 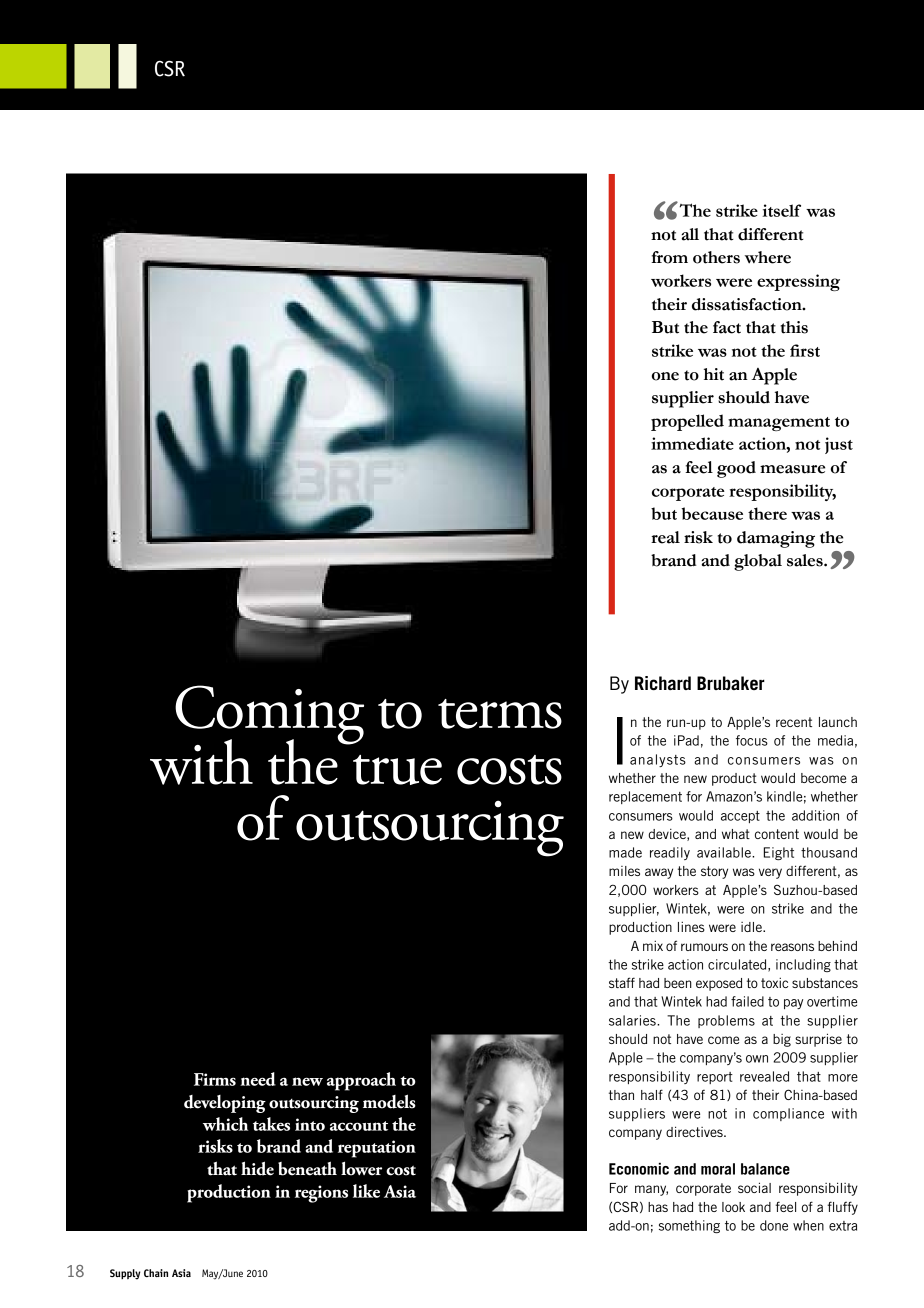 I want to click on true, so click(x=397, y=770).
